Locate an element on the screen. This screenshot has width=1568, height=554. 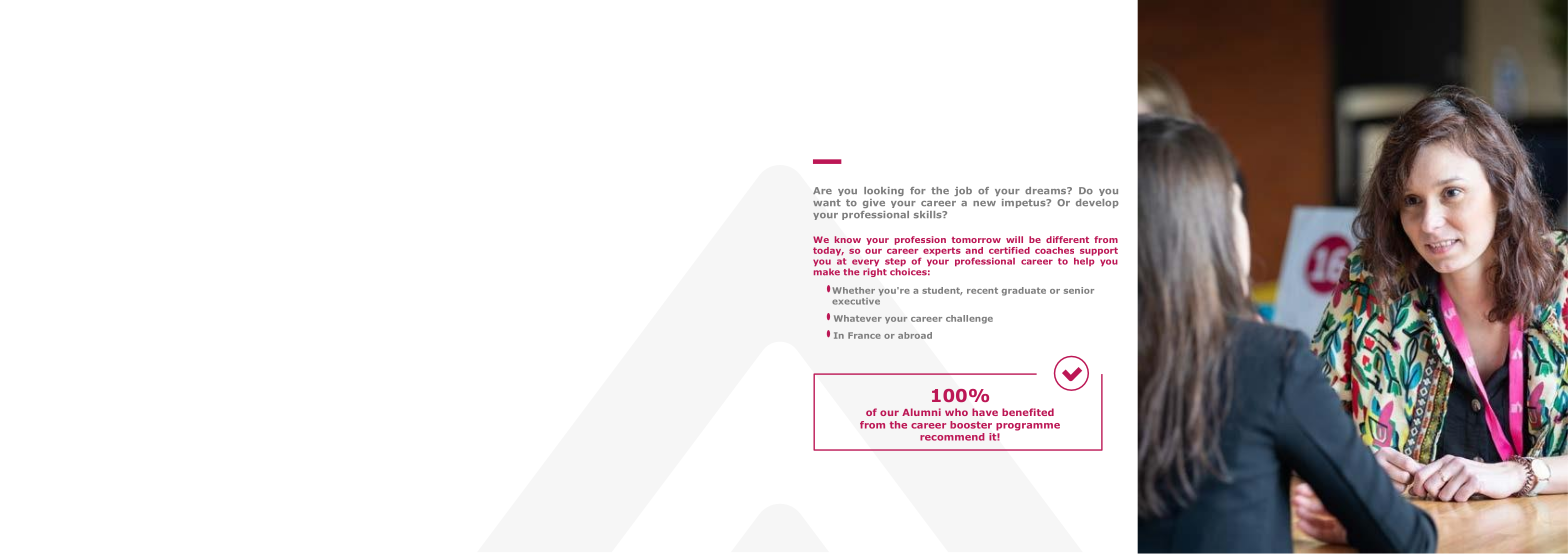
job is located at coordinates (963, 191).
